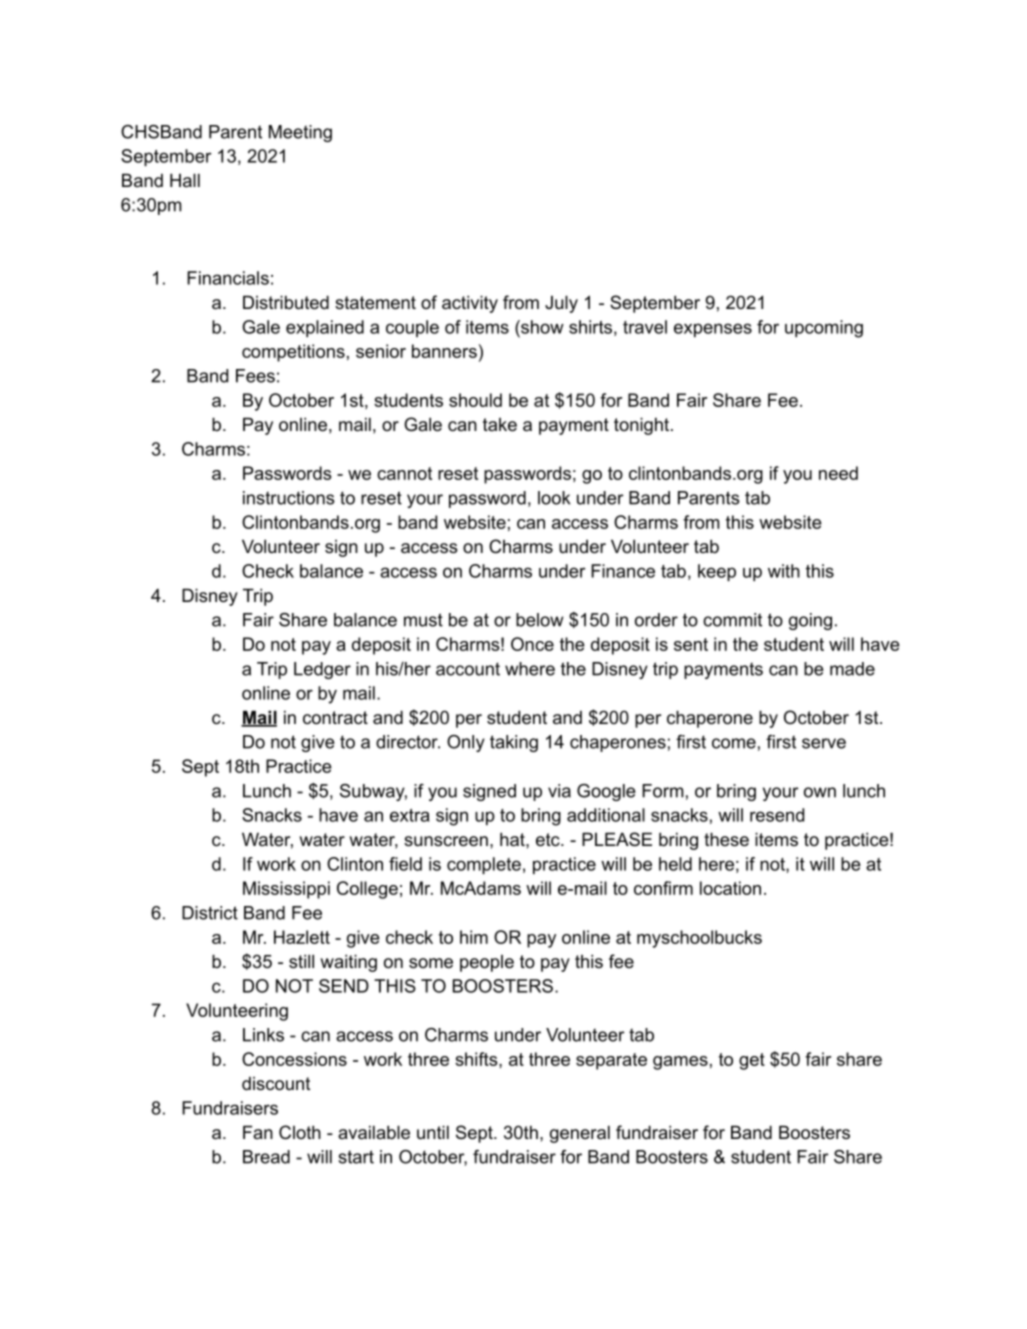 The height and width of the screenshot is (1329, 1027). What do you see at coordinates (820, 792) in the screenshot?
I see `own` at bounding box center [820, 792].
